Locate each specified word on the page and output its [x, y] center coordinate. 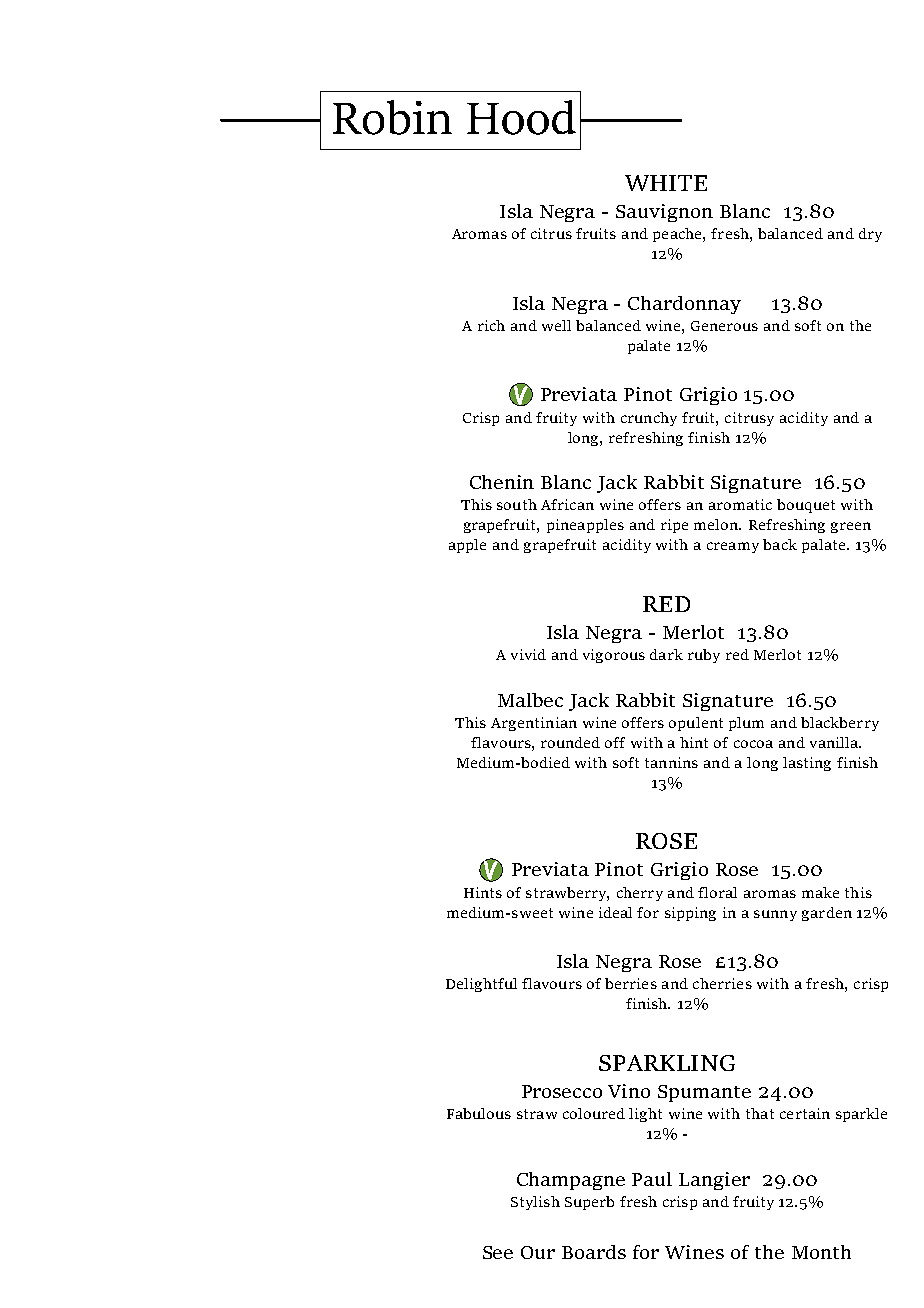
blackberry [840, 724]
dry [870, 235]
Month [821, 1252]
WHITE [666, 183]
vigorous [614, 656]
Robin [392, 117]
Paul [652, 1179]
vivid [528, 654]
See [498, 1252]
